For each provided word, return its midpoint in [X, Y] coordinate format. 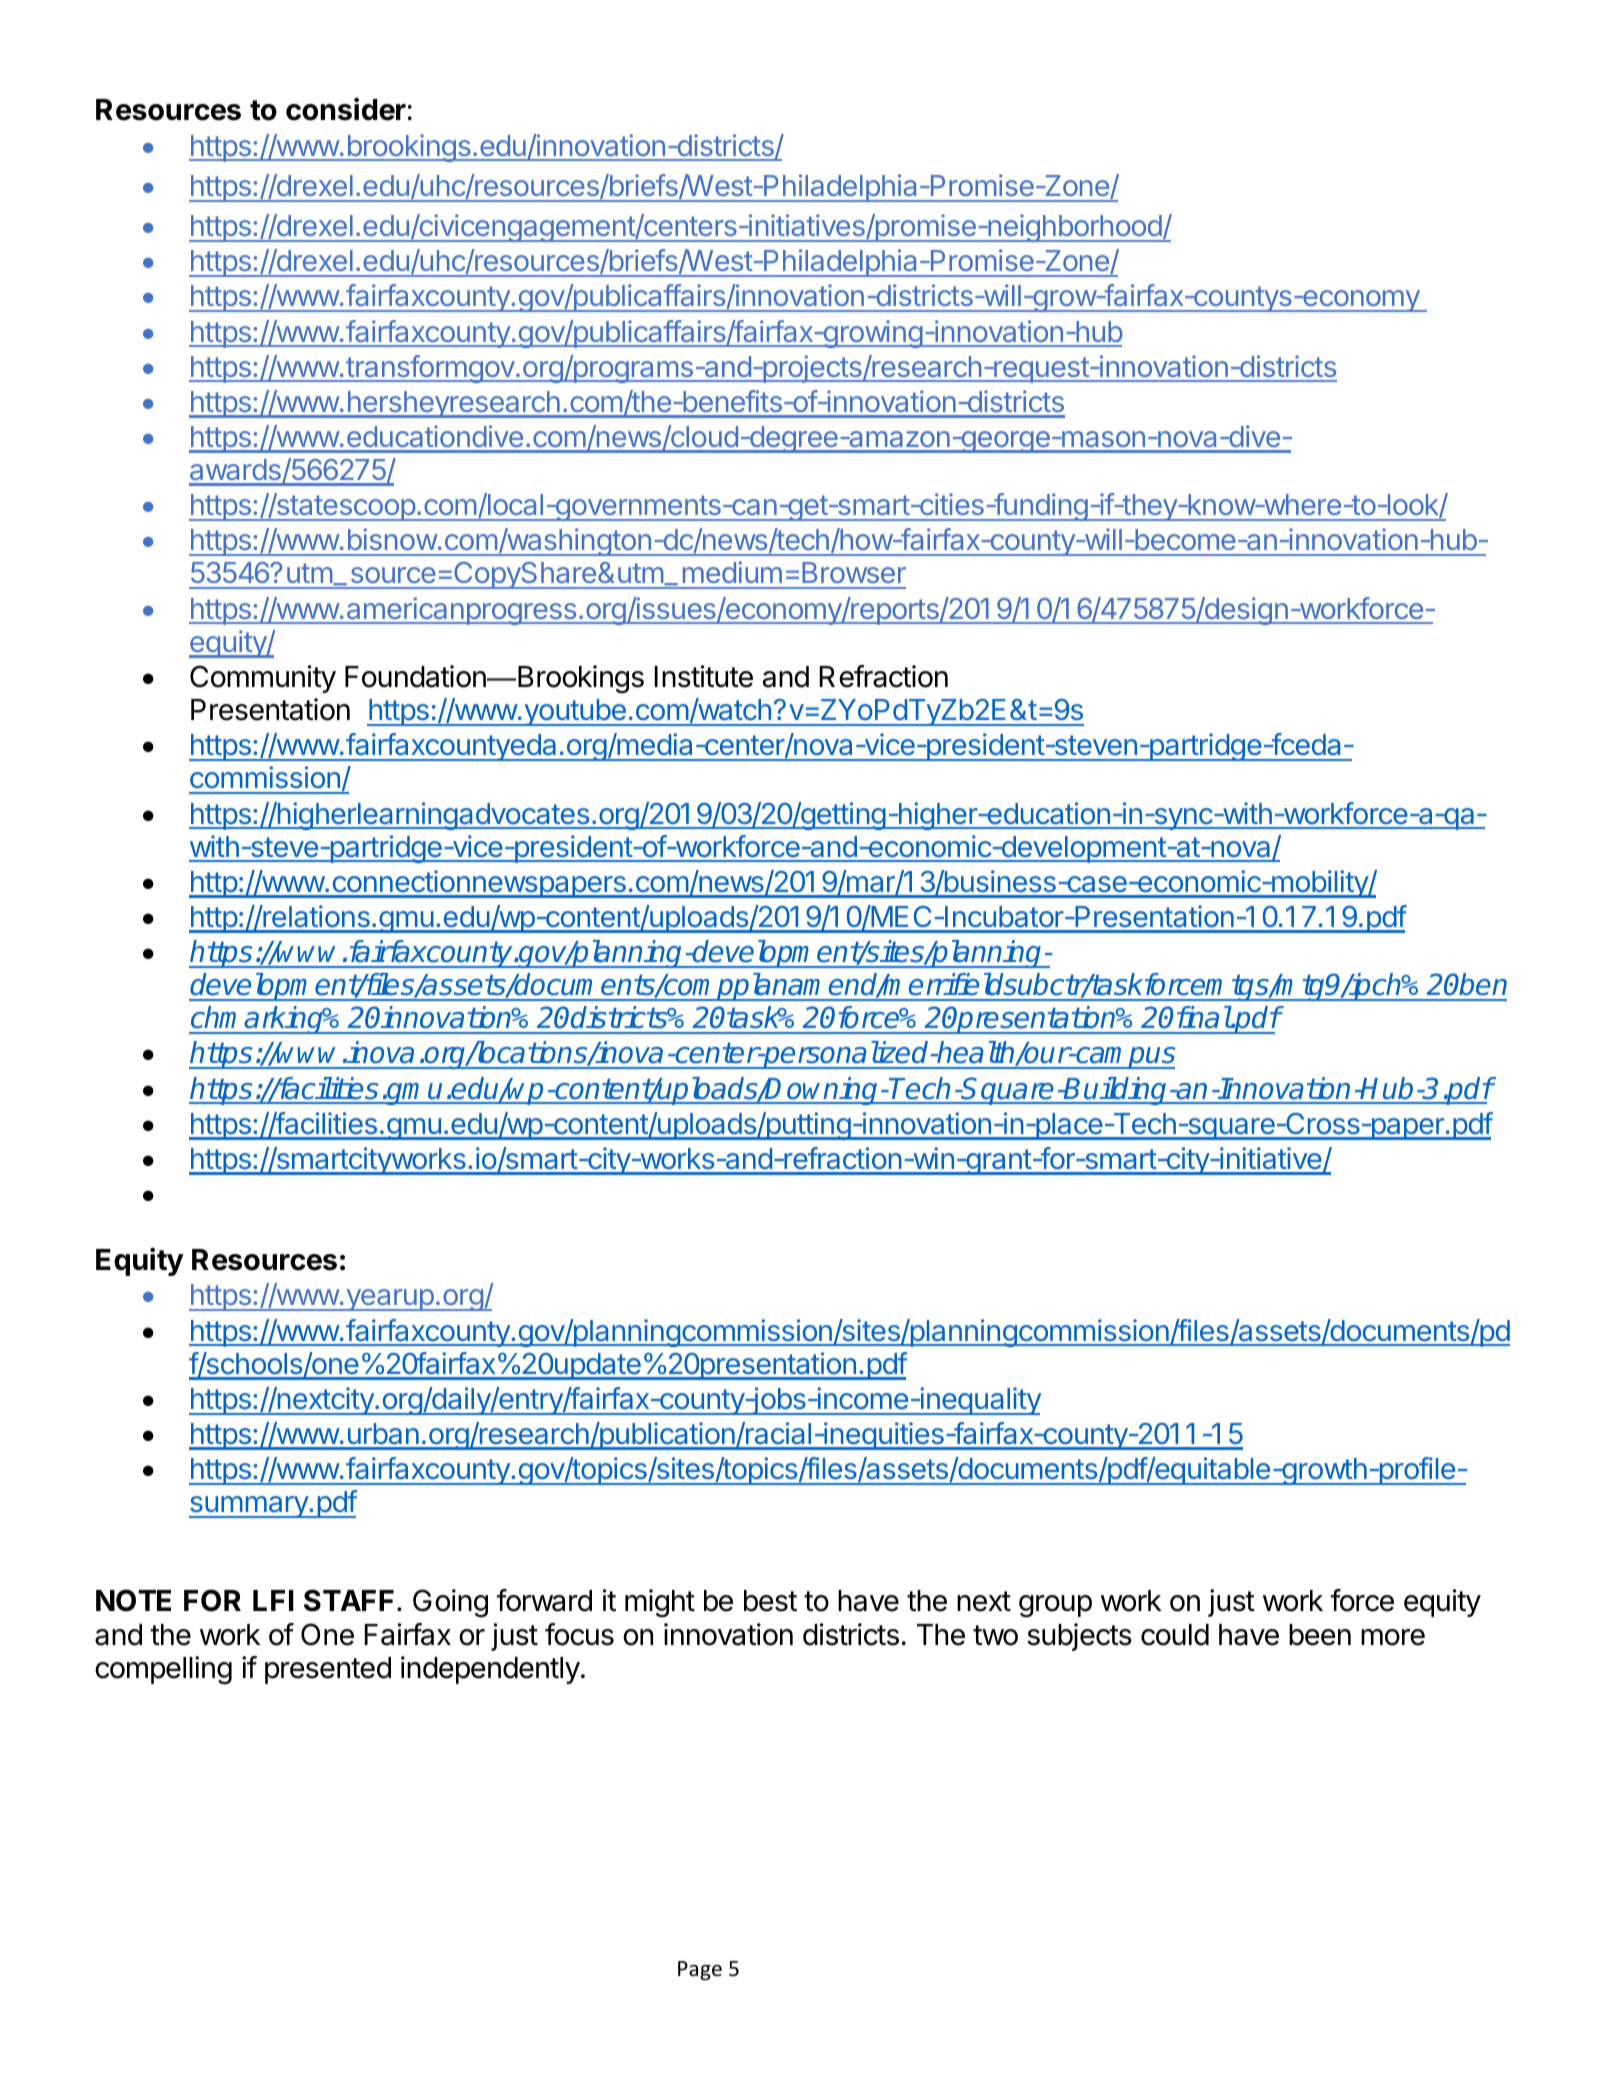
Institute [703, 676]
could [1175, 1635]
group [1055, 1606]
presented [328, 1670]
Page [700, 1970]
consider [346, 109]
